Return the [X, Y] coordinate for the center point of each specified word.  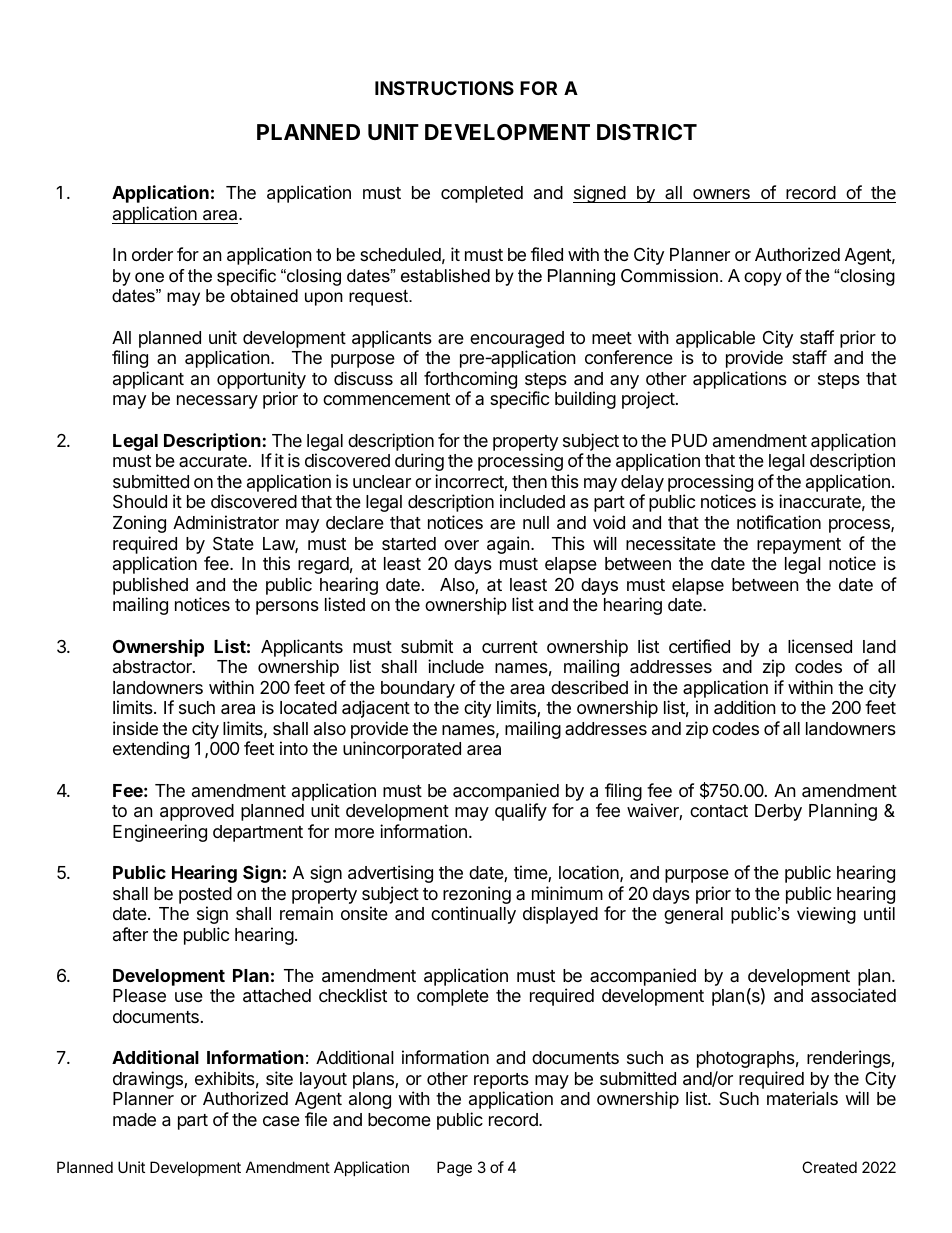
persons [287, 608]
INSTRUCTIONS [444, 88]
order [152, 254]
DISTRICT [647, 132]
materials [802, 1098]
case [281, 1121]
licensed [820, 646]
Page [454, 1169]
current [510, 647]
